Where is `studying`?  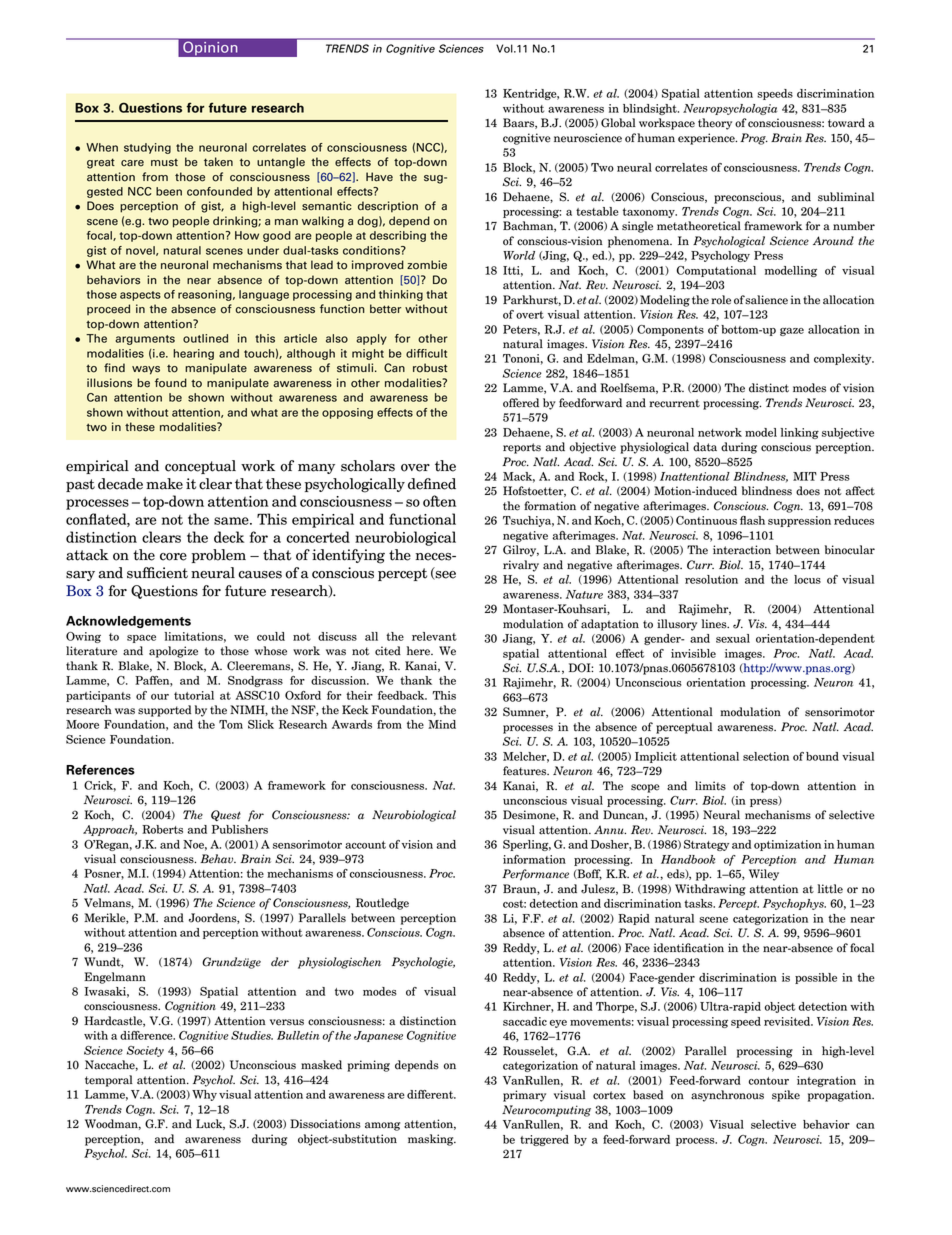 studying is located at coordinates (147, 148).
